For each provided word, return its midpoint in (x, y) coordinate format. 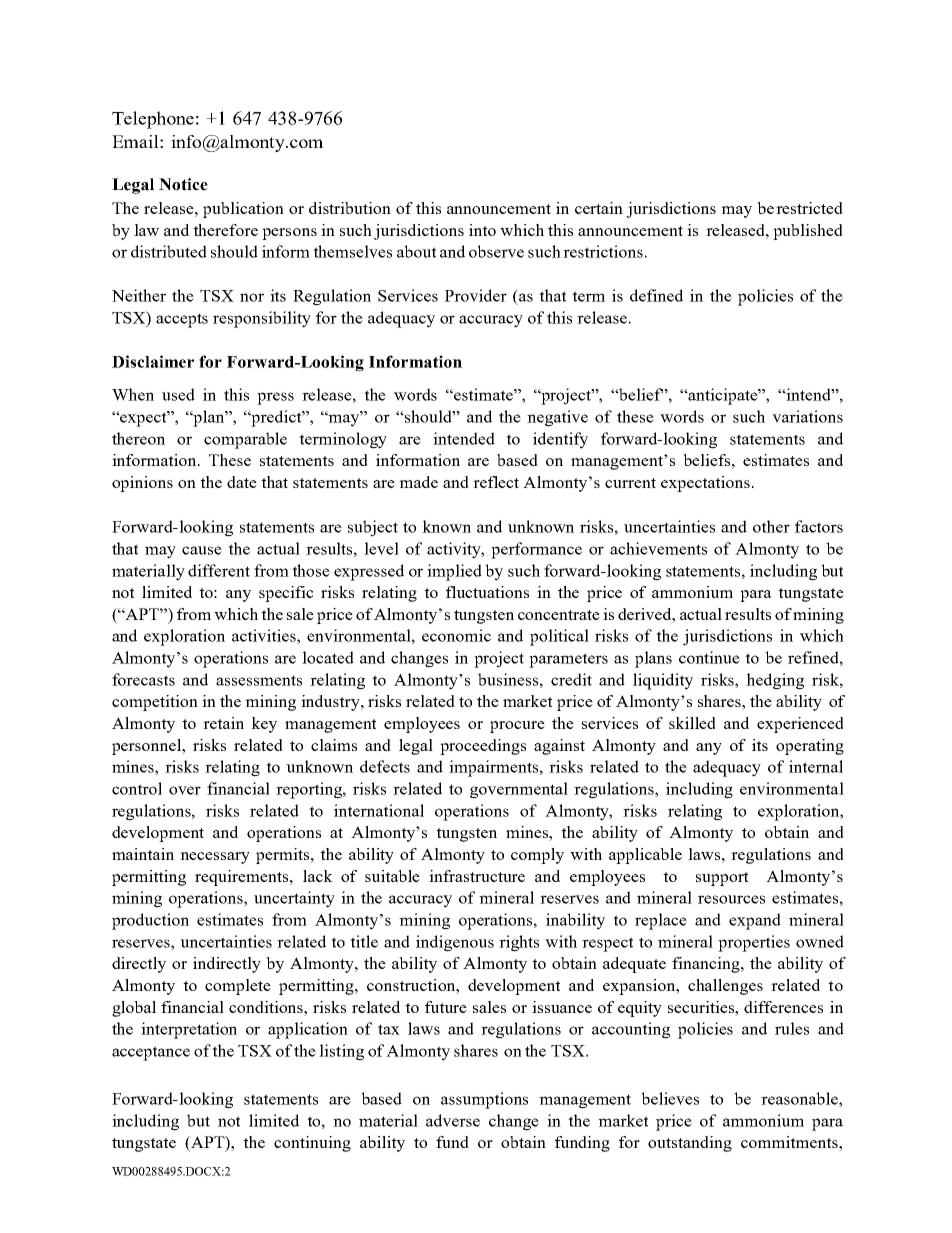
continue (709, 657)
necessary (215, 858)
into (482, 230)
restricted (809, 208)
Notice (183, 184)
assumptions (484, 1100)
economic (456, 635)
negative (557, 418)
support (722, 879)
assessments (259, 680)
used (178, 394)
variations (807, 416)
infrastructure (477, 876)
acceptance (151, 1053)
